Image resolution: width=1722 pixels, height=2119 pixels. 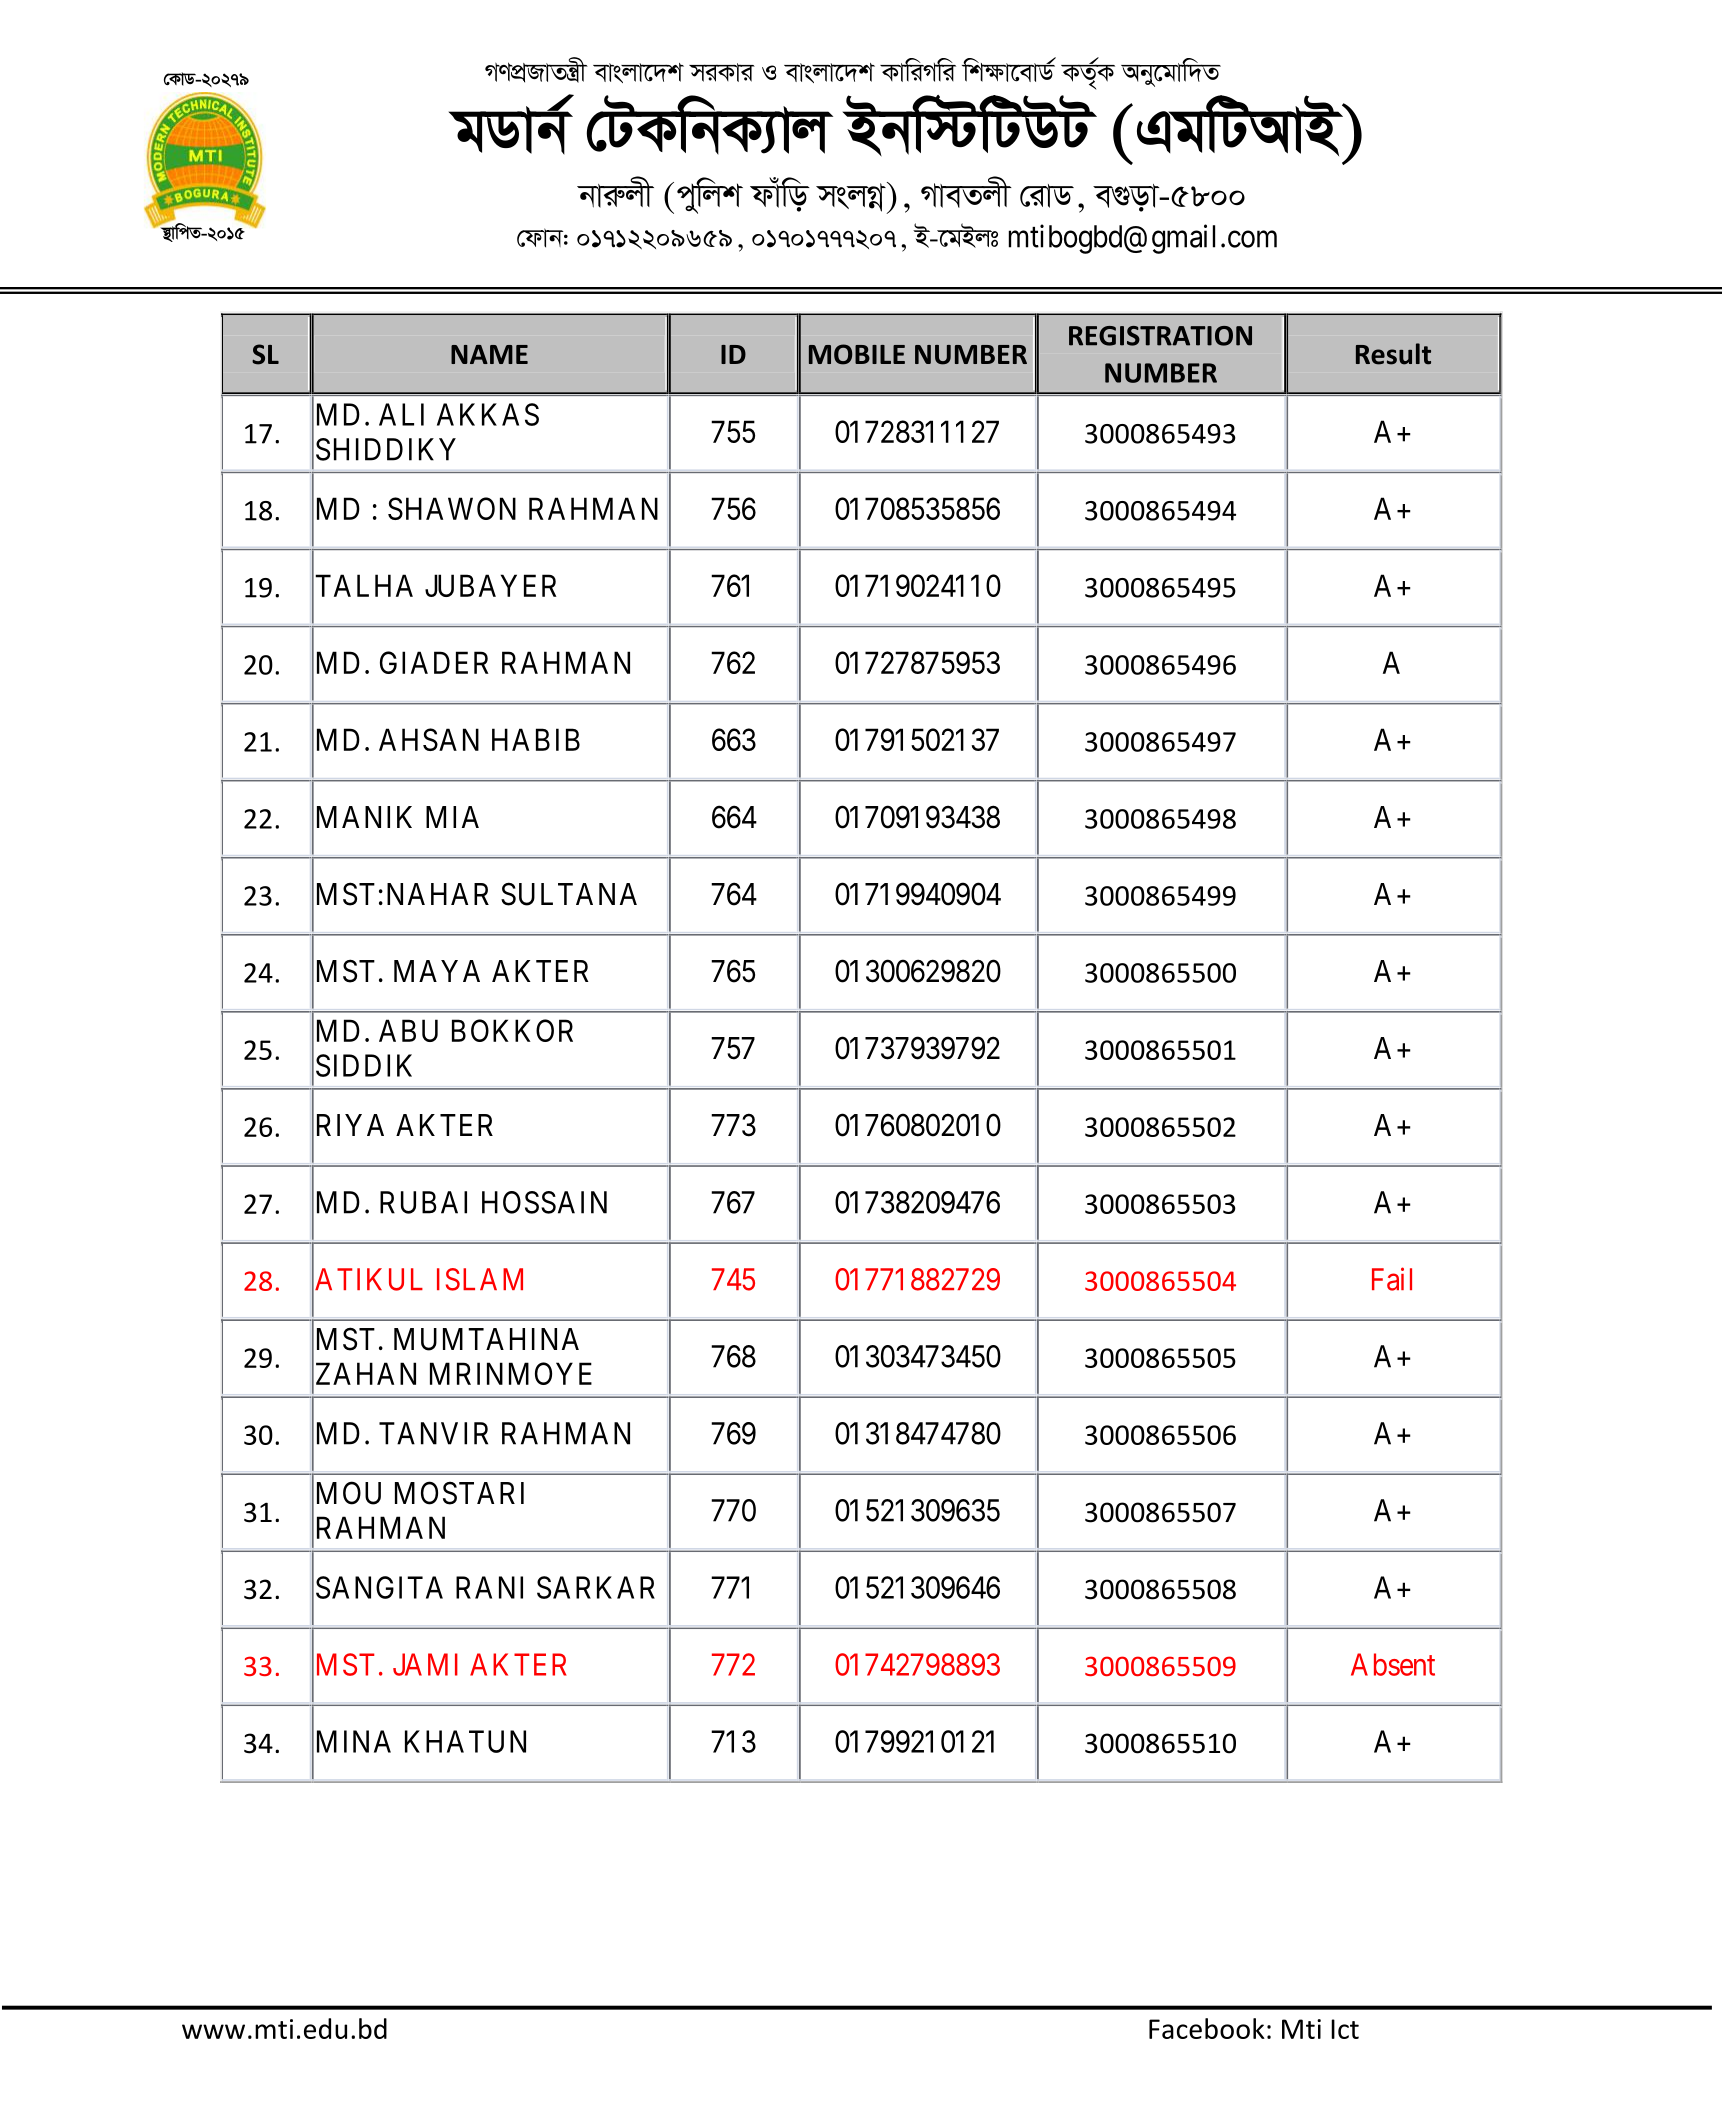 What do you see at coordinates (489, 1587) in the screenshot?
I see `RANI` at bounding box center [489, 1587].
